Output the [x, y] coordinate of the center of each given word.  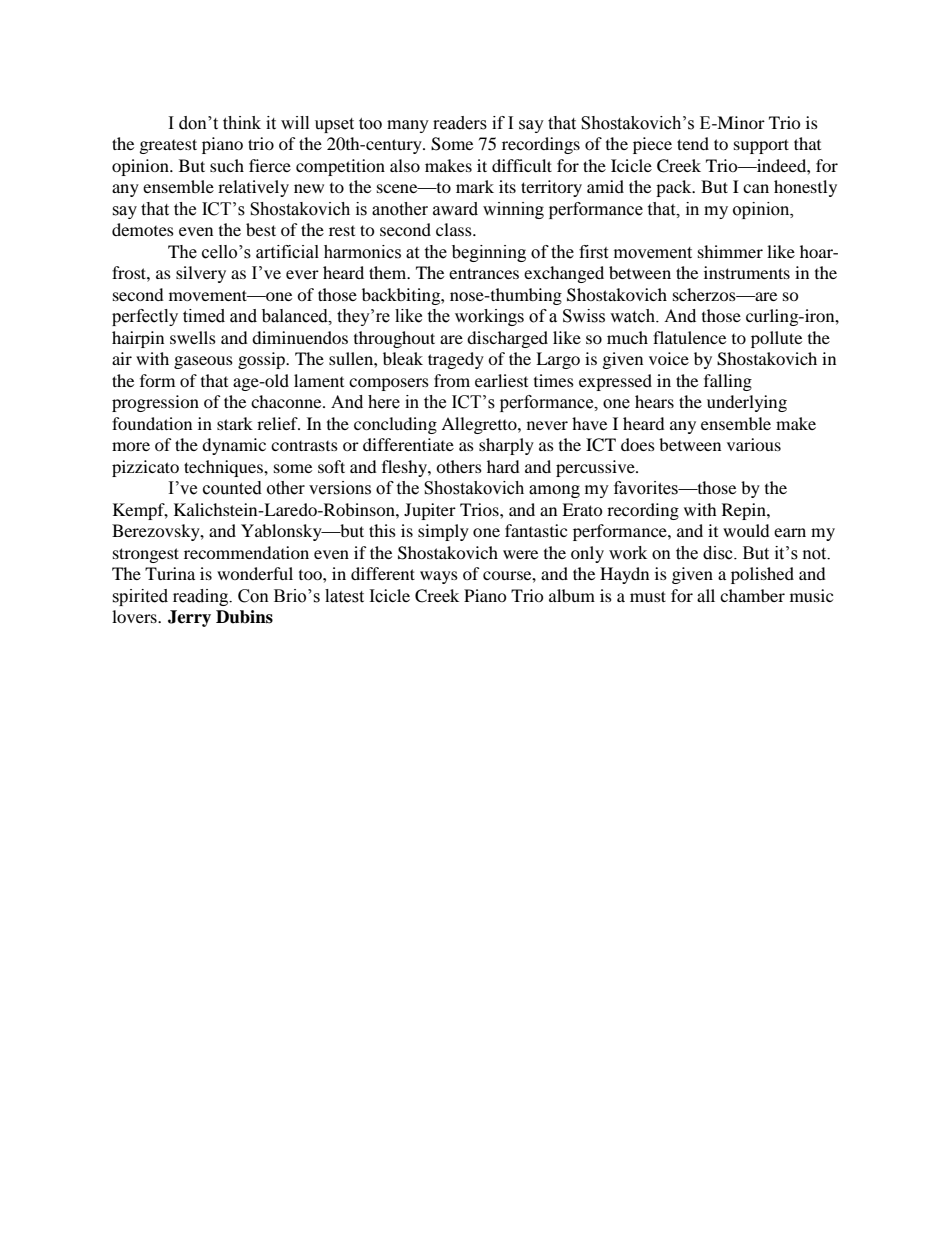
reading [202, 597]
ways [439, 577]
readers [460, 123]
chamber [752, 595]
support [761, 146]
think [242, 123]
